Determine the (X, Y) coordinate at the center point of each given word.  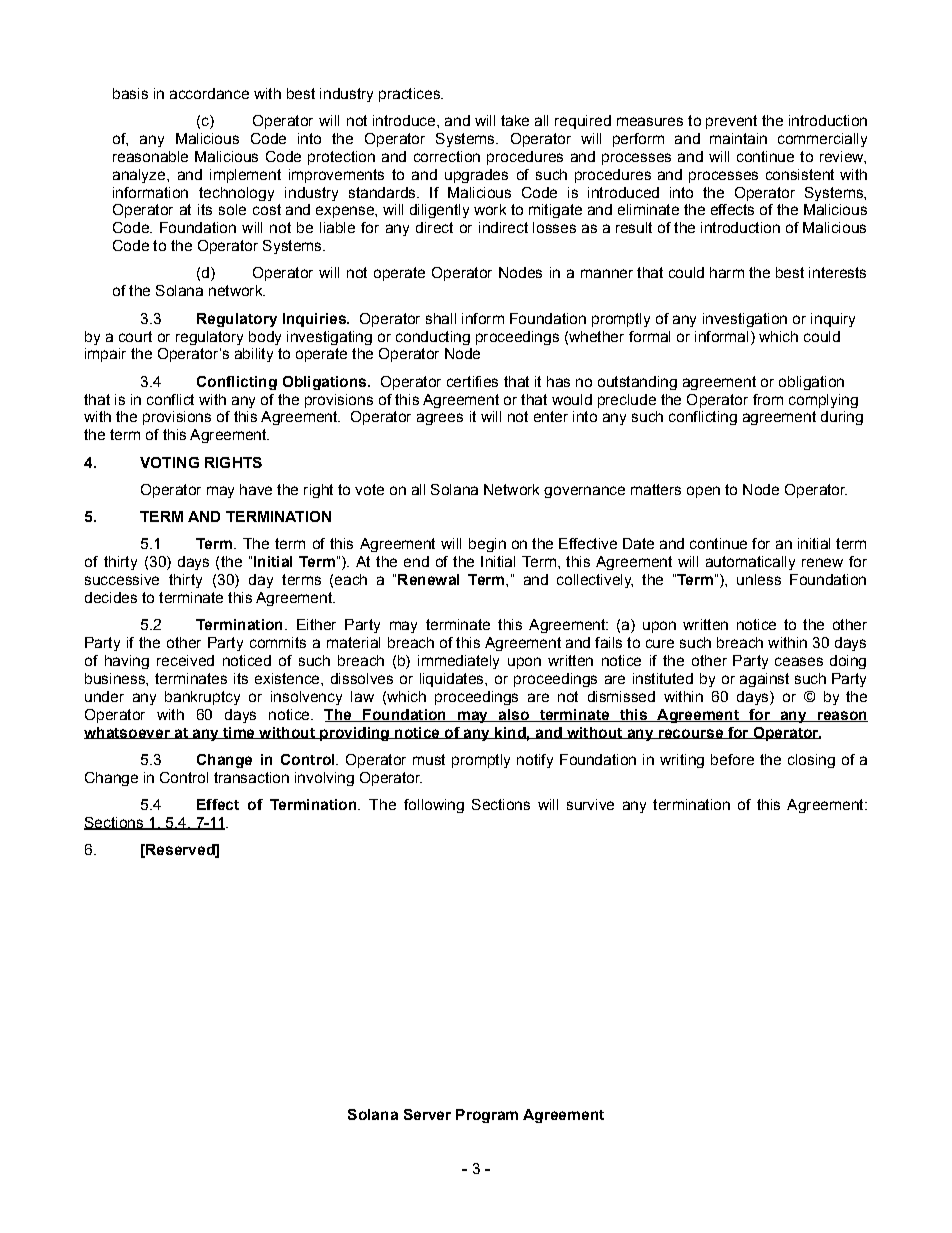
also (513, 715)
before (732, 759)
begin (487, 545)
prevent (731, 122)
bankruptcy (202, 698)
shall (441, 318)
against (764, 680)
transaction (251, 777)
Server (427, 1114)
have (256, 489)
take (515, 120)
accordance (209, 93)
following (434, 806)
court (135, 336)
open (703, 492)
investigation (745, 320)
